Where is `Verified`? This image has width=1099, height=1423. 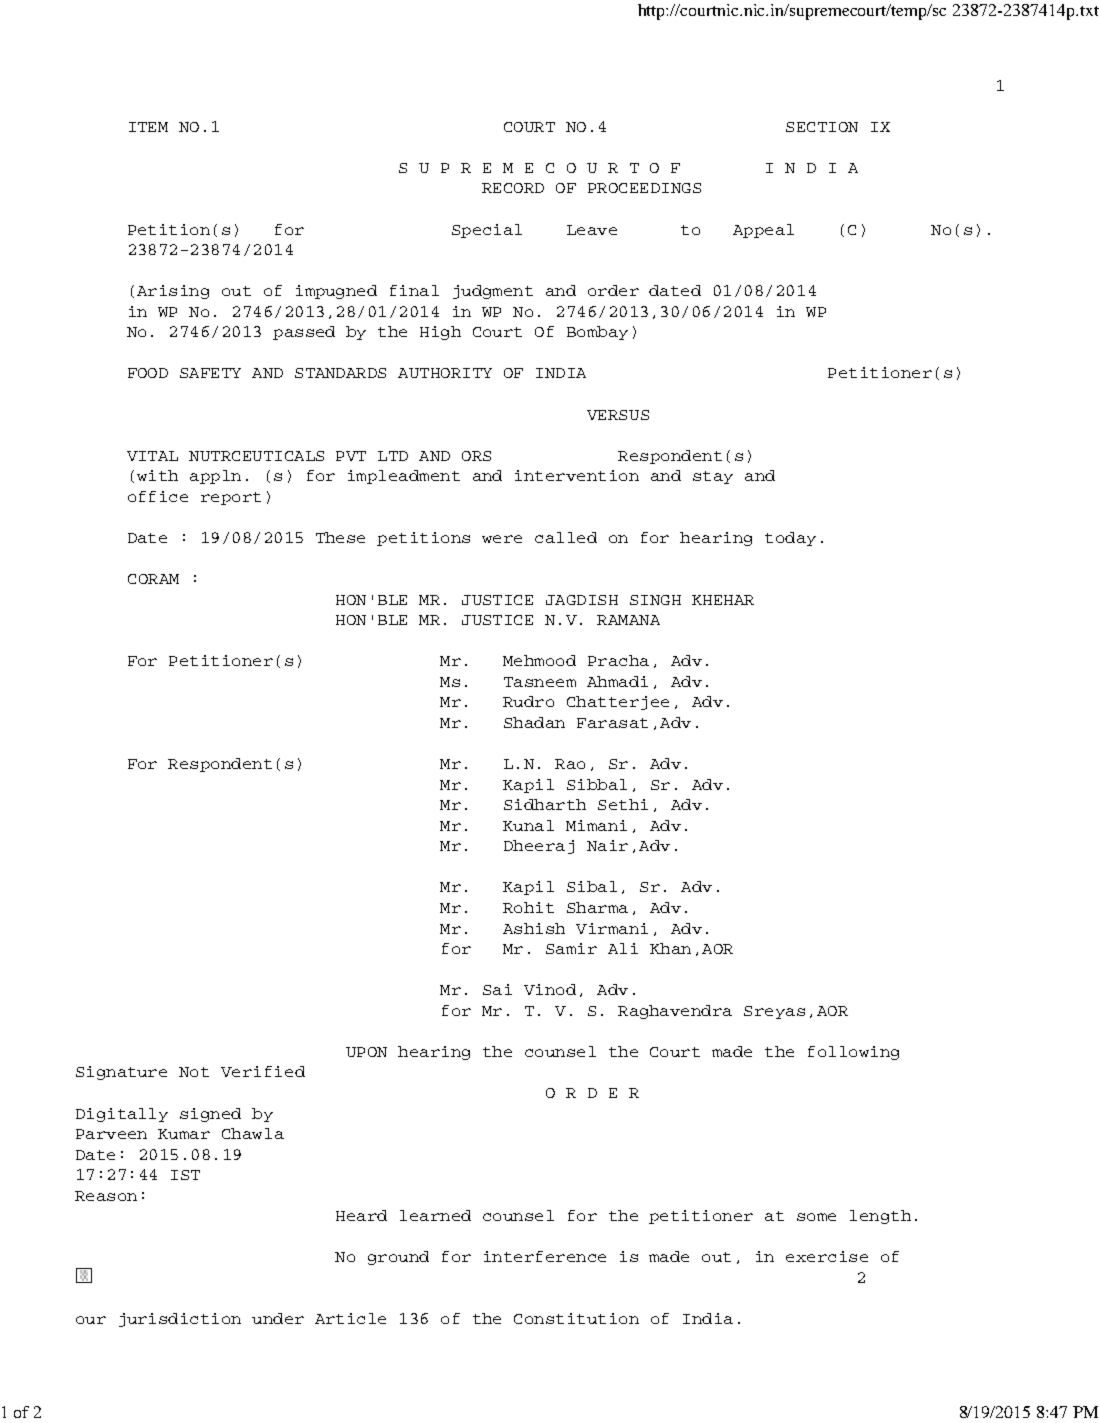
Verified is located at coordinates (263, 1071).
